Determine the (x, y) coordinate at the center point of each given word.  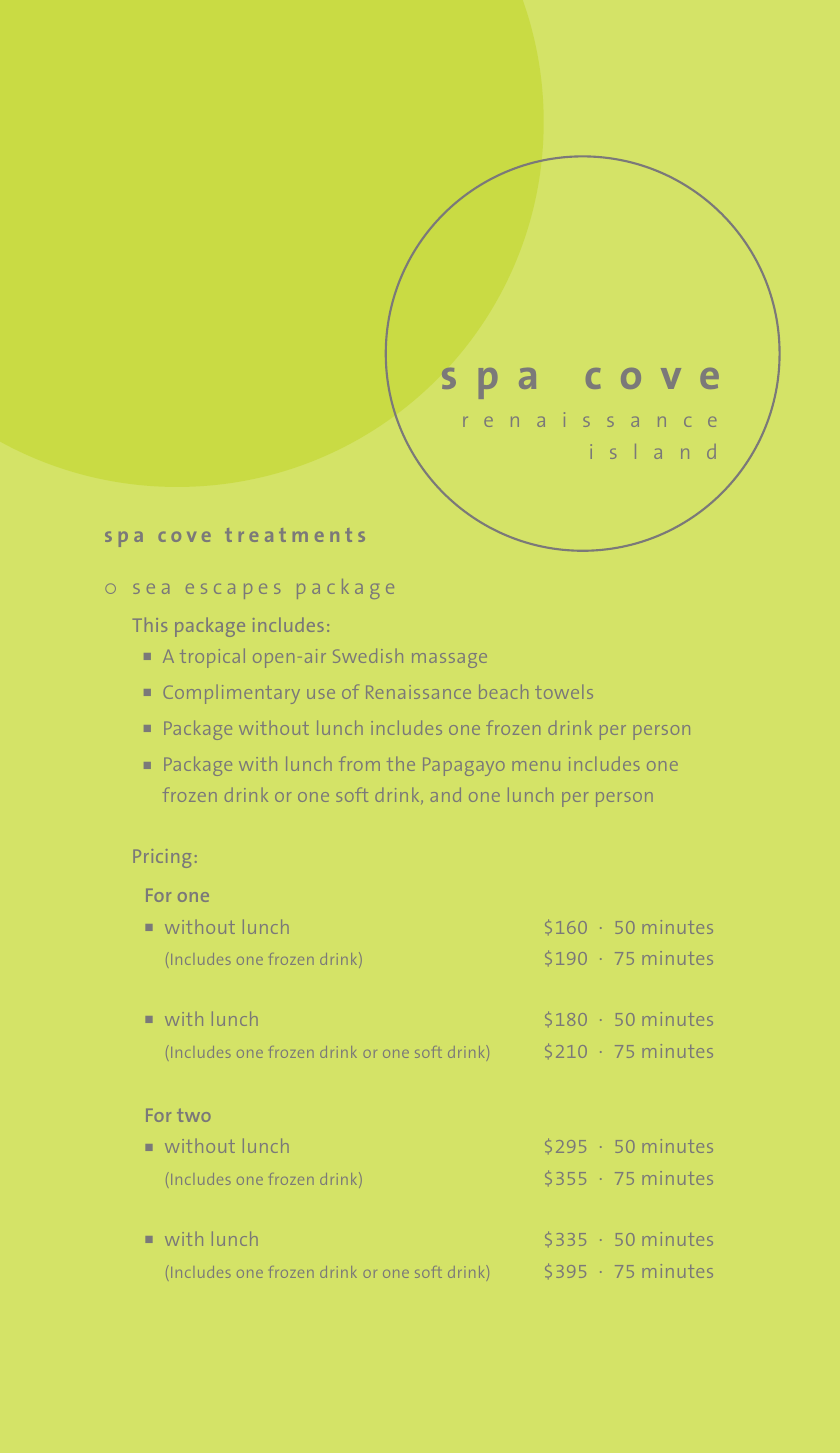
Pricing (162, 858)
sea (151, 589)
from (359, 764)
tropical (212, 658)
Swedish (368, 656)
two (193, 1115)
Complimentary (232, 694)
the (401, 764)
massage (449, 660)
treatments (295, 535)
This (150, 625)
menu (536, 766)
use (321, 694)
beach (503, 692)
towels (564, 692)
